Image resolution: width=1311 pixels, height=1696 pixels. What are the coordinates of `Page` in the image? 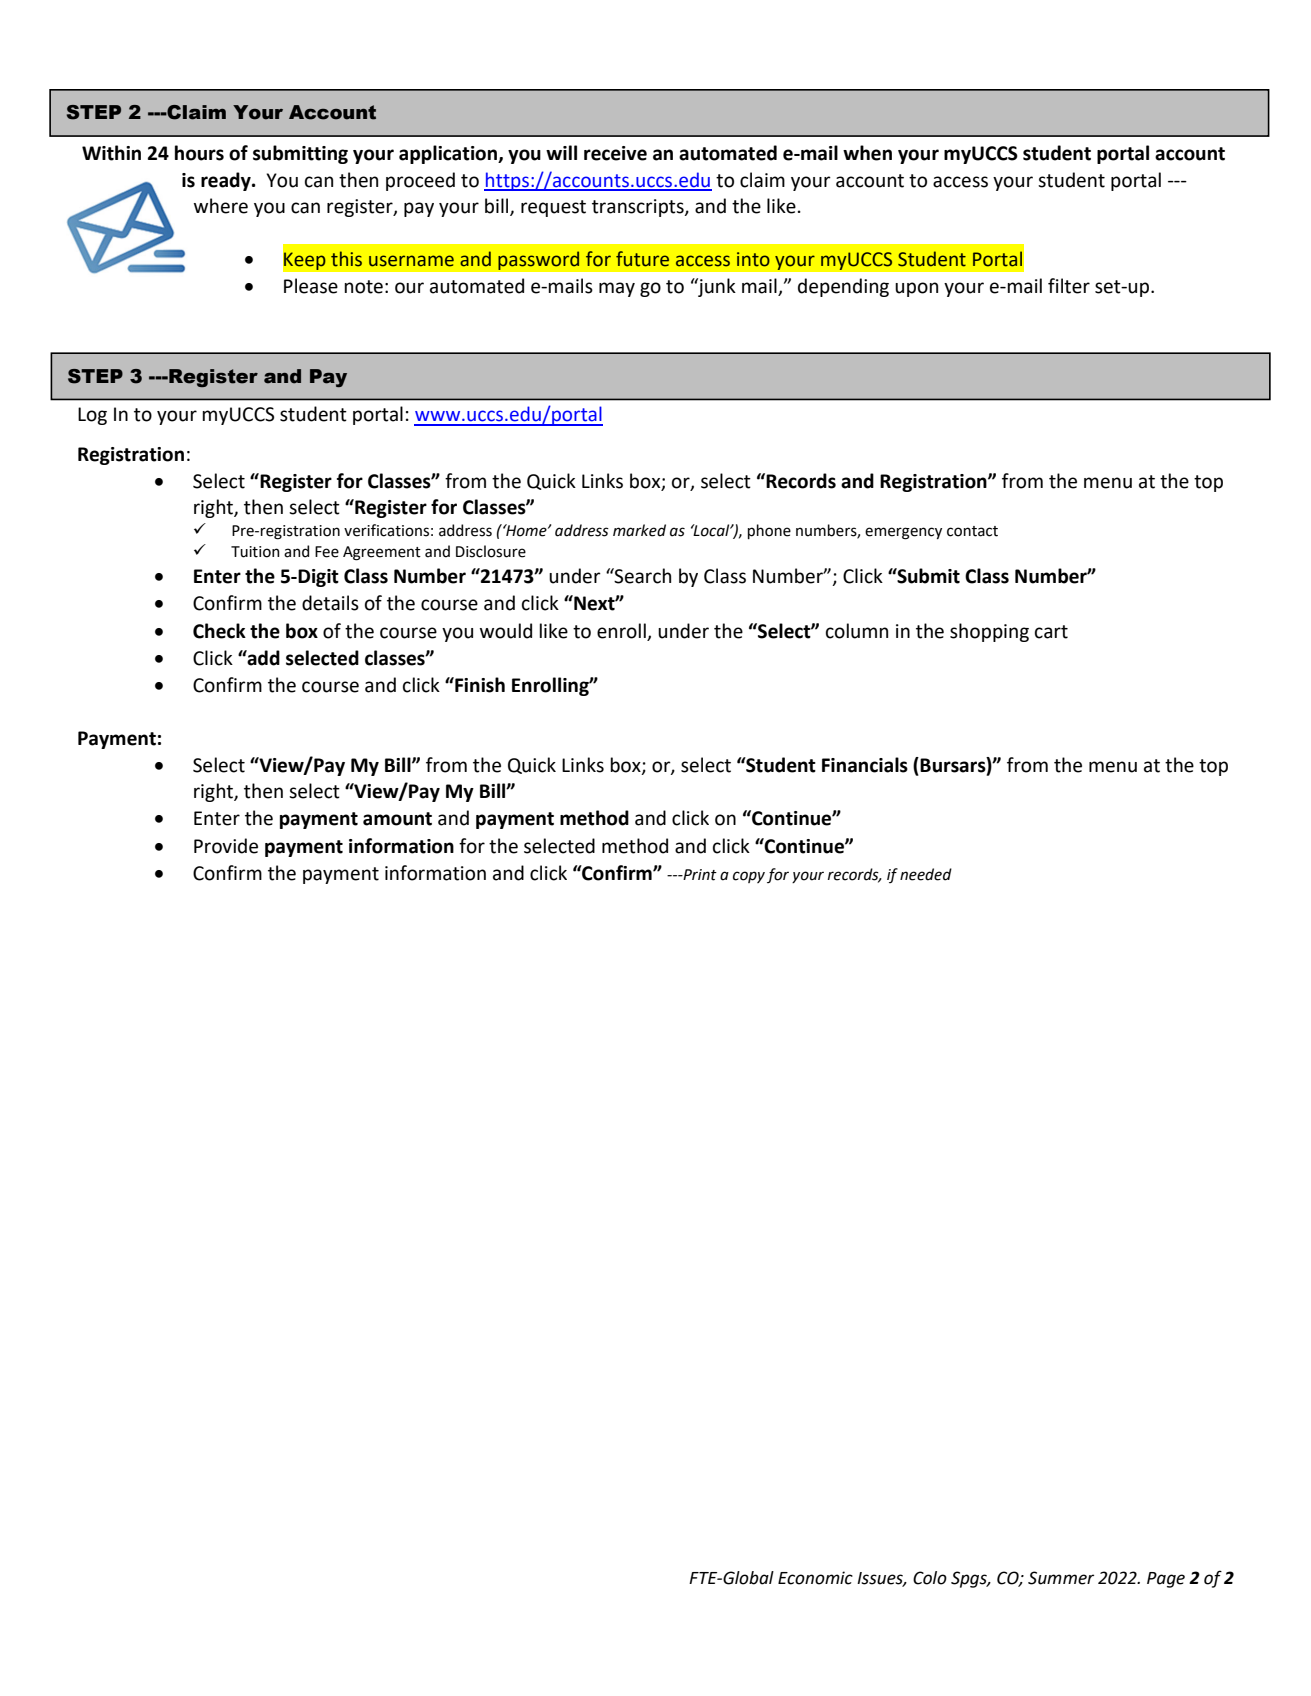 It's located at (1166, 1580).
